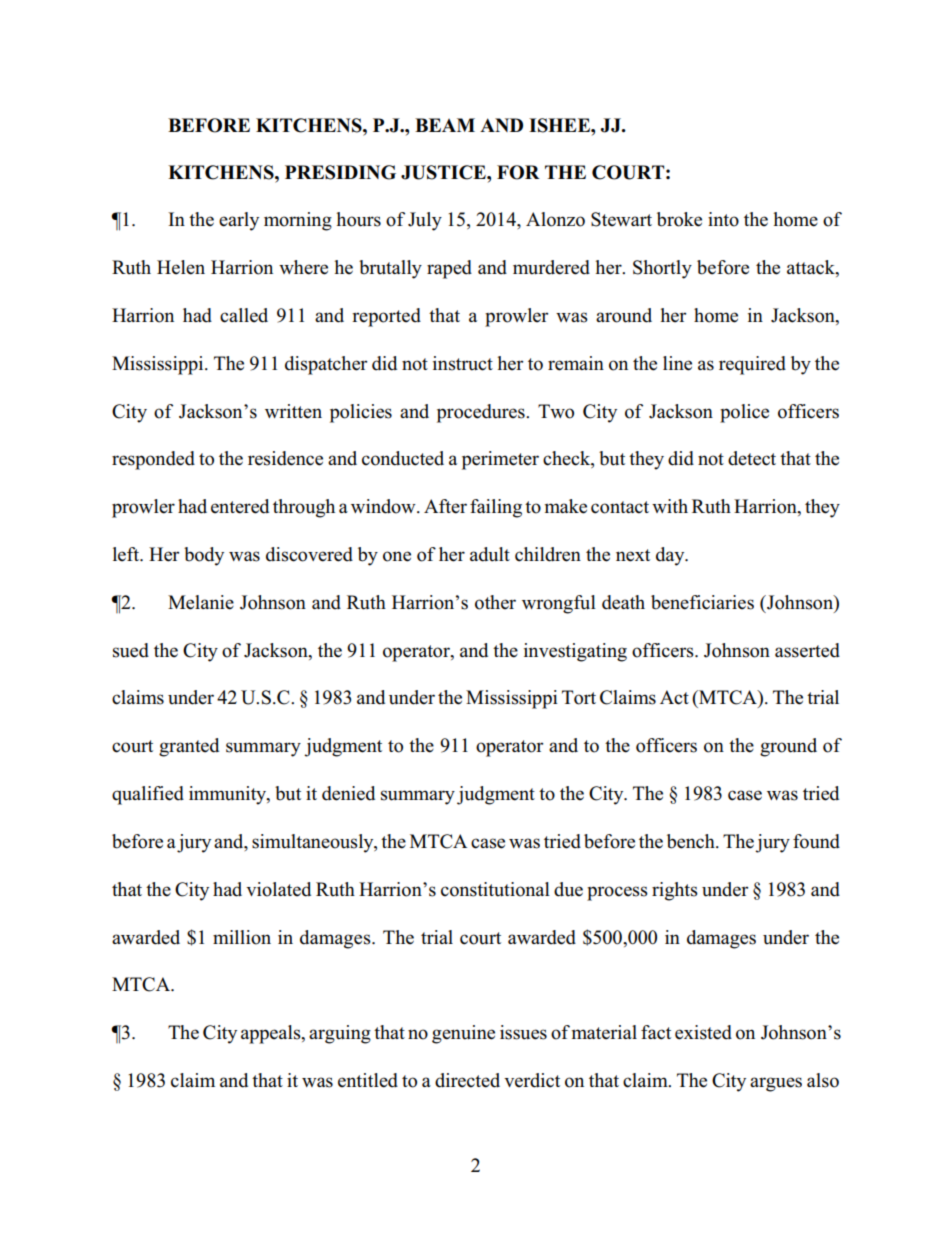 The width and height of the screenshot is (952, 1233). I want to click on arguing, so click(340, 1034).
